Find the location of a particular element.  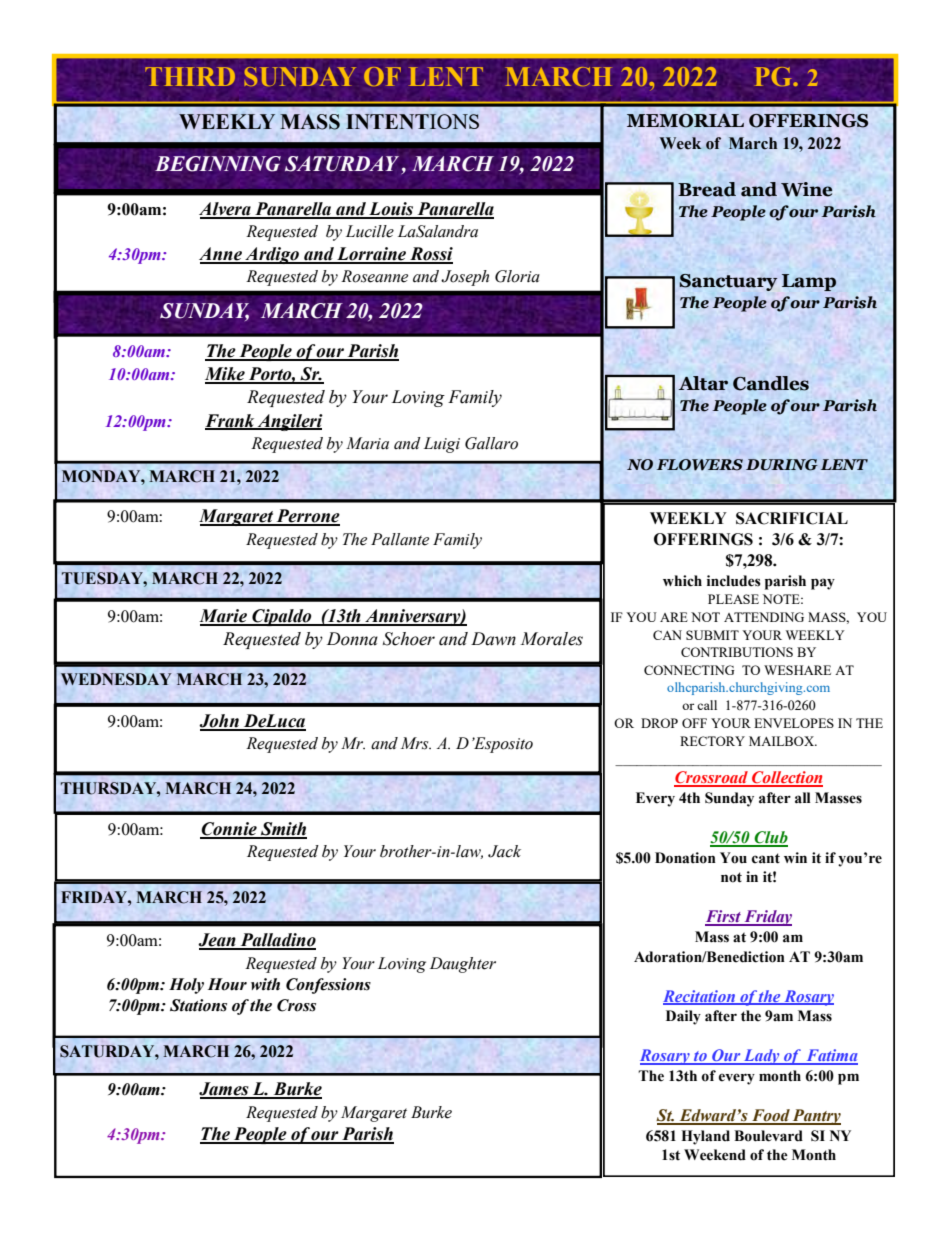

Dawn is located at coordinates (493, 639).
